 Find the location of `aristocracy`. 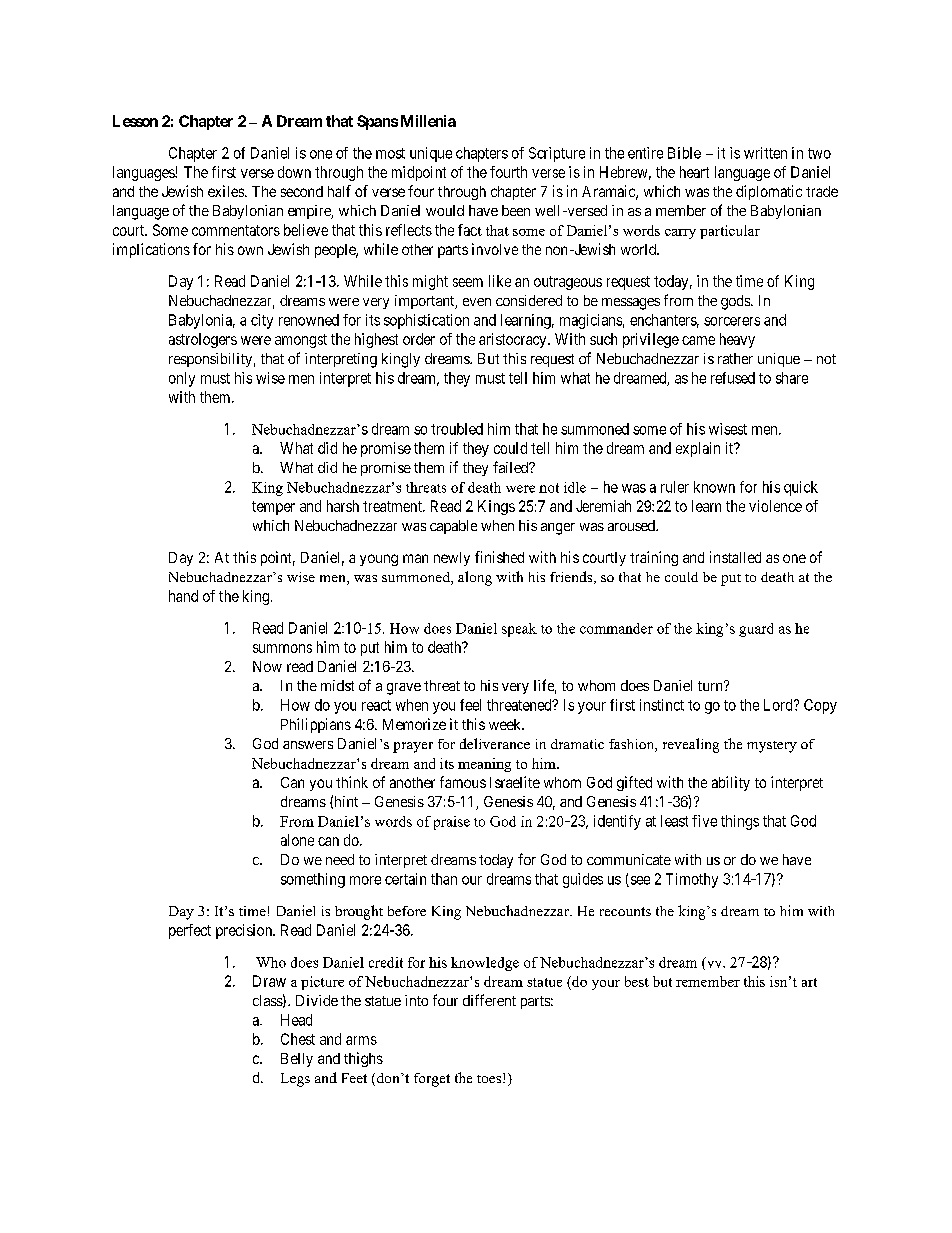

aristocracy is located at coordinates (514, 340).
